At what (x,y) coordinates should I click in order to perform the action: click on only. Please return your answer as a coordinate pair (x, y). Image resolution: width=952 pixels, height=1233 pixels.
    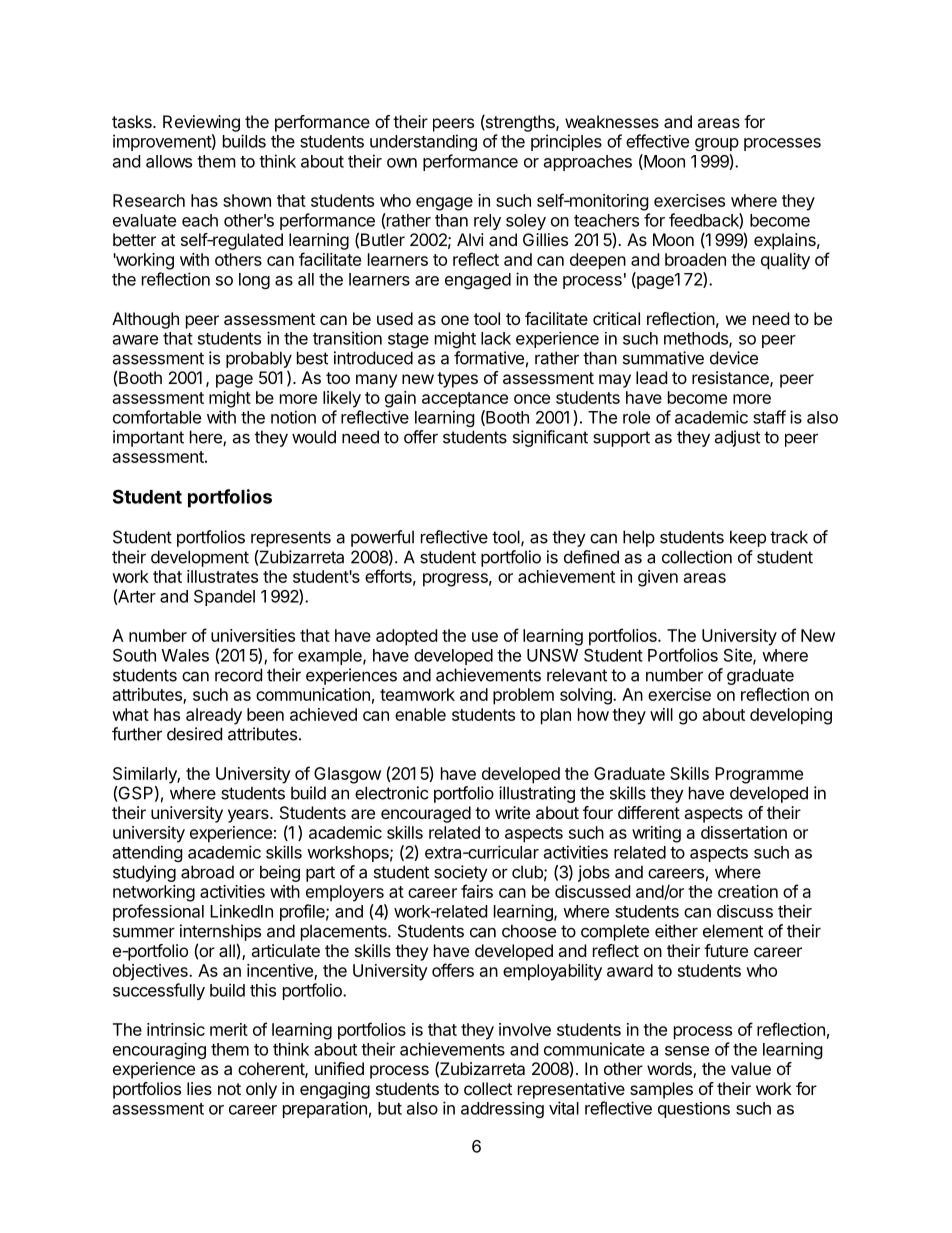
    Looking at the image, I should click on (261, 1090).
